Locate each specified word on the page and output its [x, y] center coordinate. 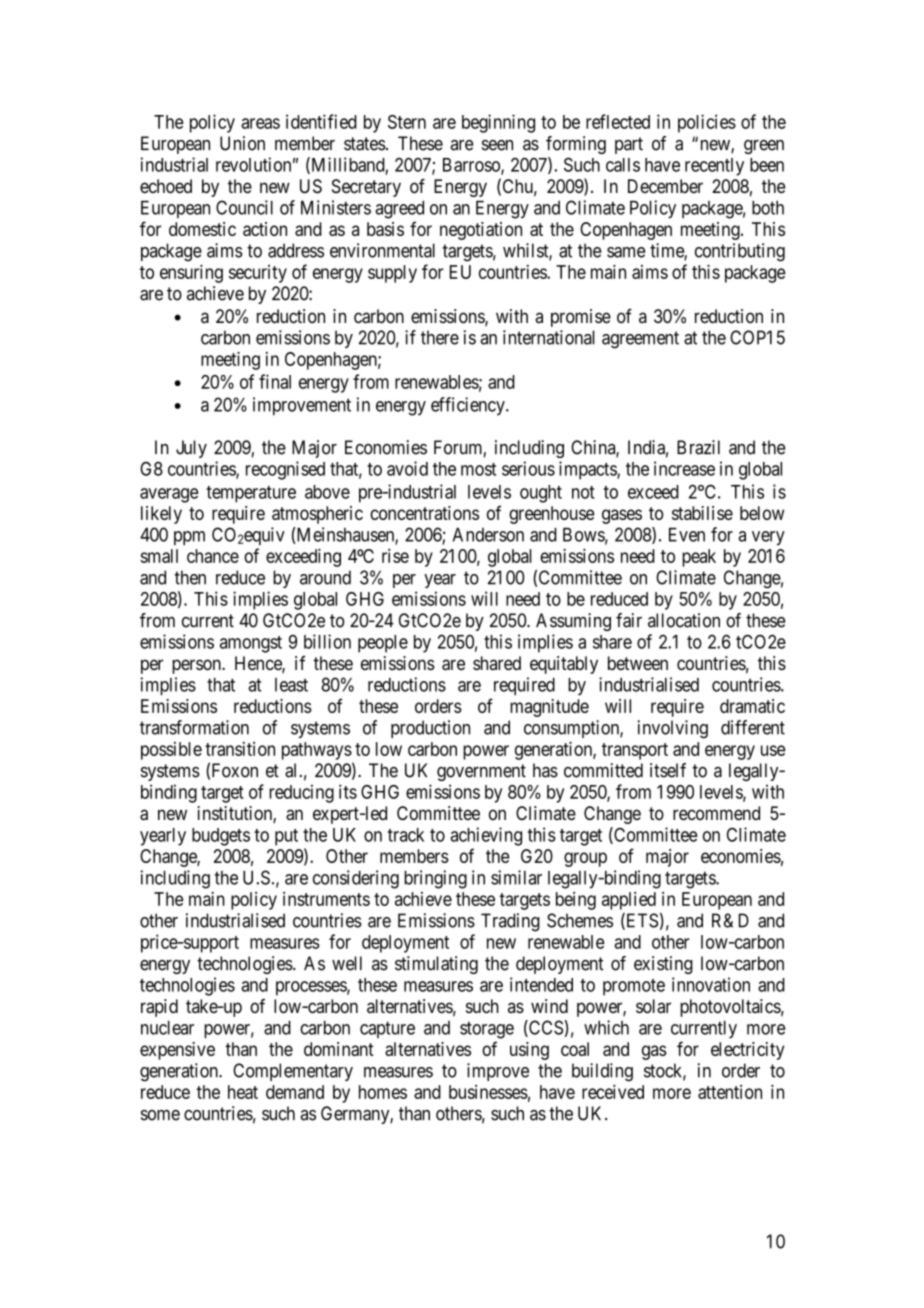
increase [684, 468]
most [478, 469]
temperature [251, 494]
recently [714, 167]
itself [668, 770]
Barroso [472, 166]
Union [242, 143]
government [481, 772]
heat [243, 1092]
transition [240, 749]
